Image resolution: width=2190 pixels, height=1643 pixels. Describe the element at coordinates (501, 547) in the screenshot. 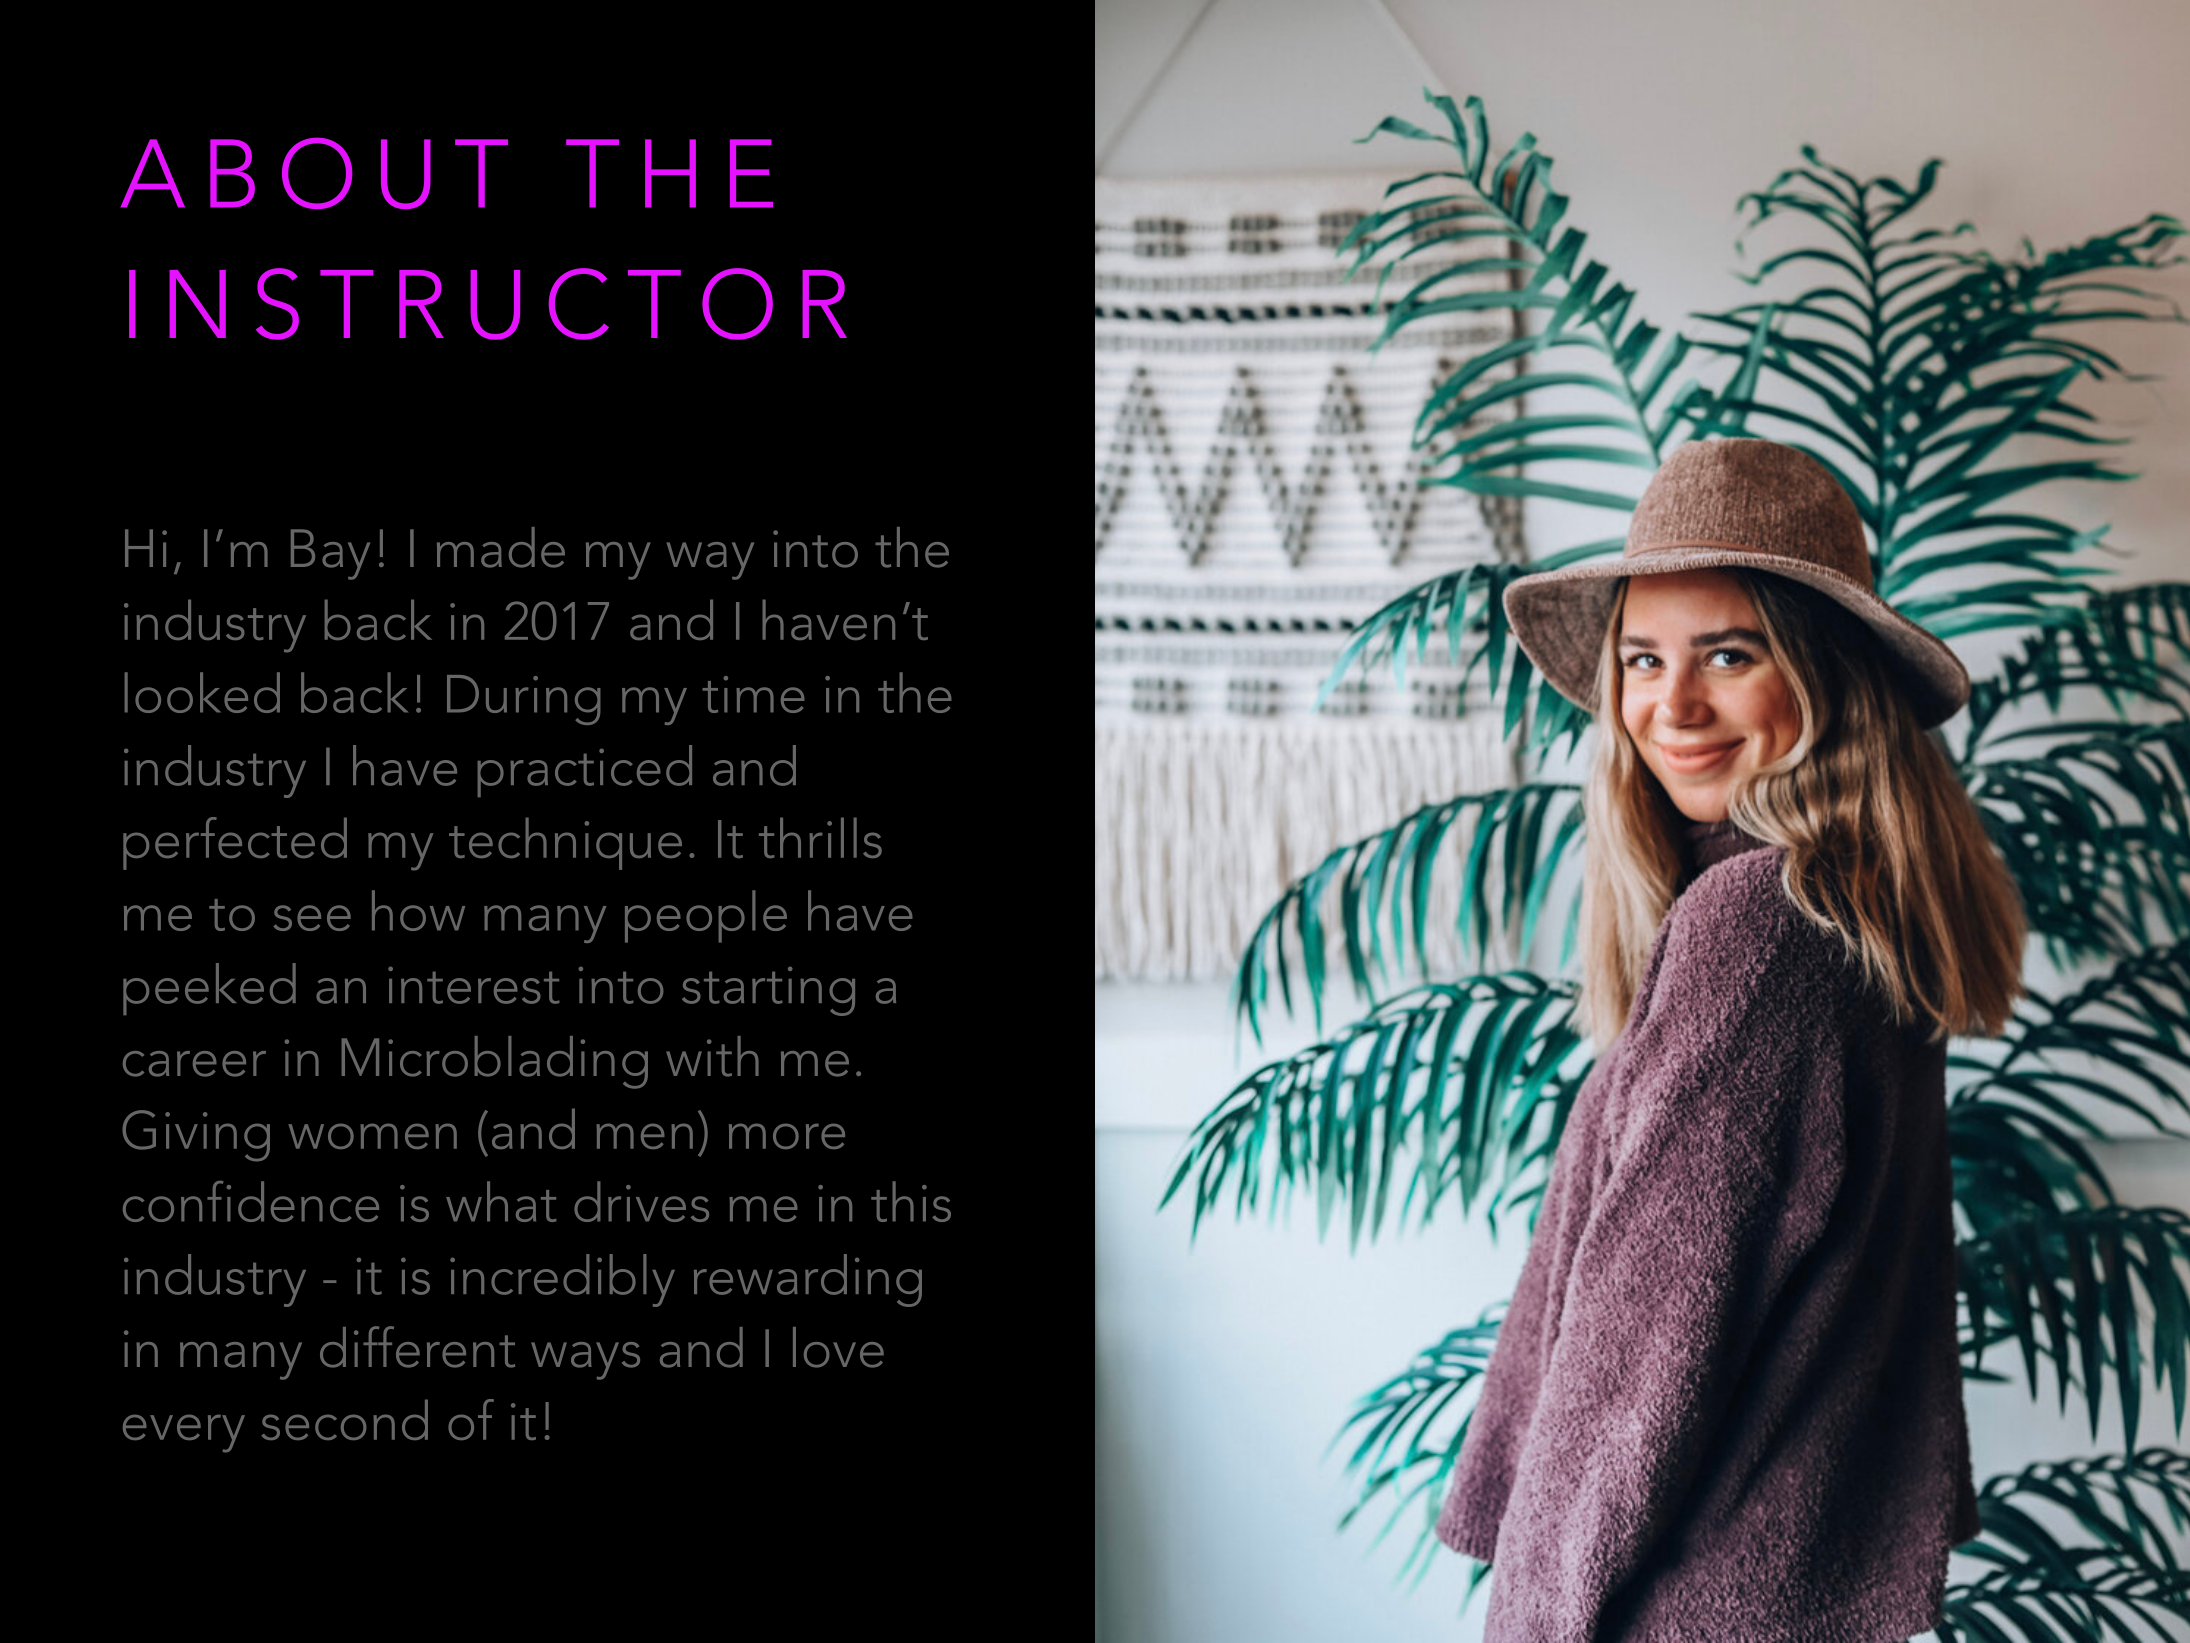

I see `made` at that location.
